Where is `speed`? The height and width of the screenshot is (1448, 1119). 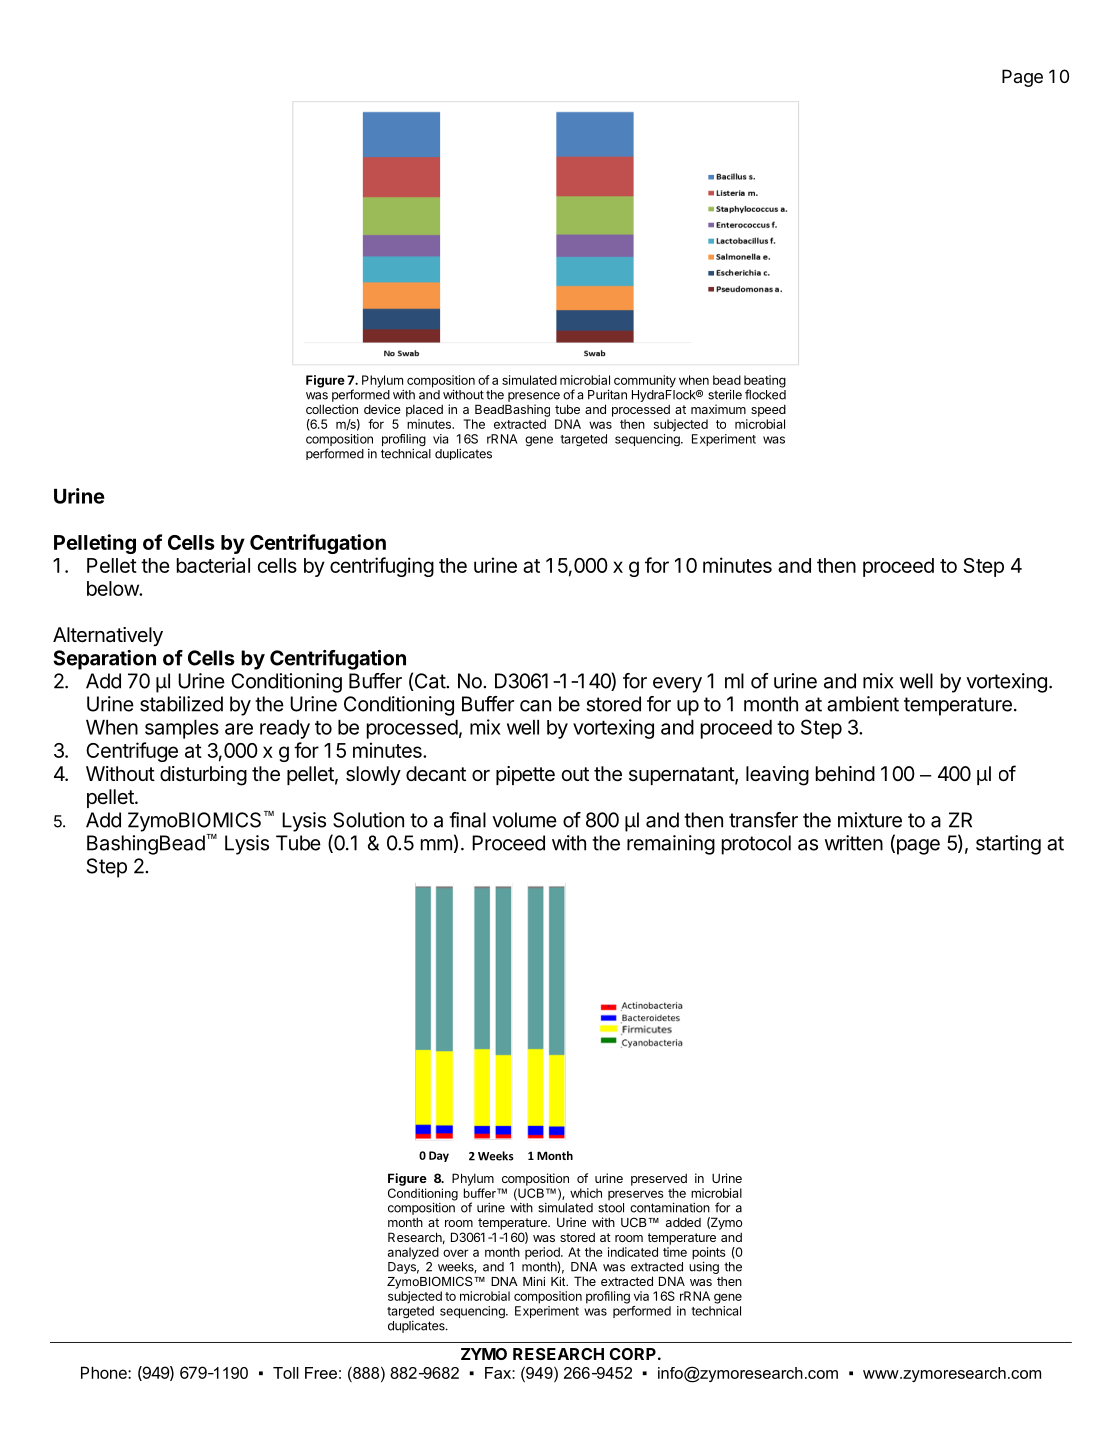 speed is located at coordinates (768, 410).
